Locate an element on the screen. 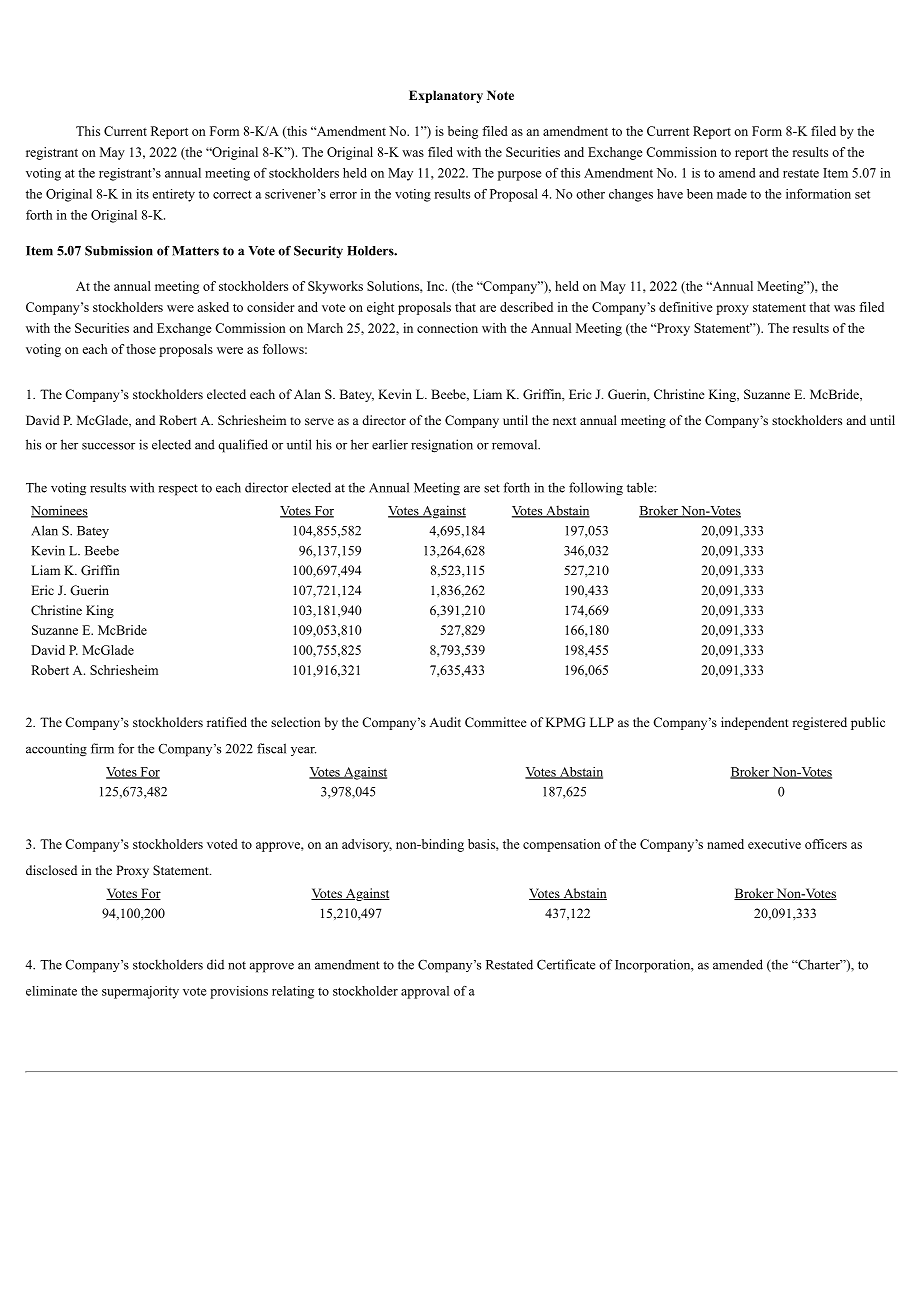 This screenshot has height=1308, width=924. its is located at coordinates (142, 194).
